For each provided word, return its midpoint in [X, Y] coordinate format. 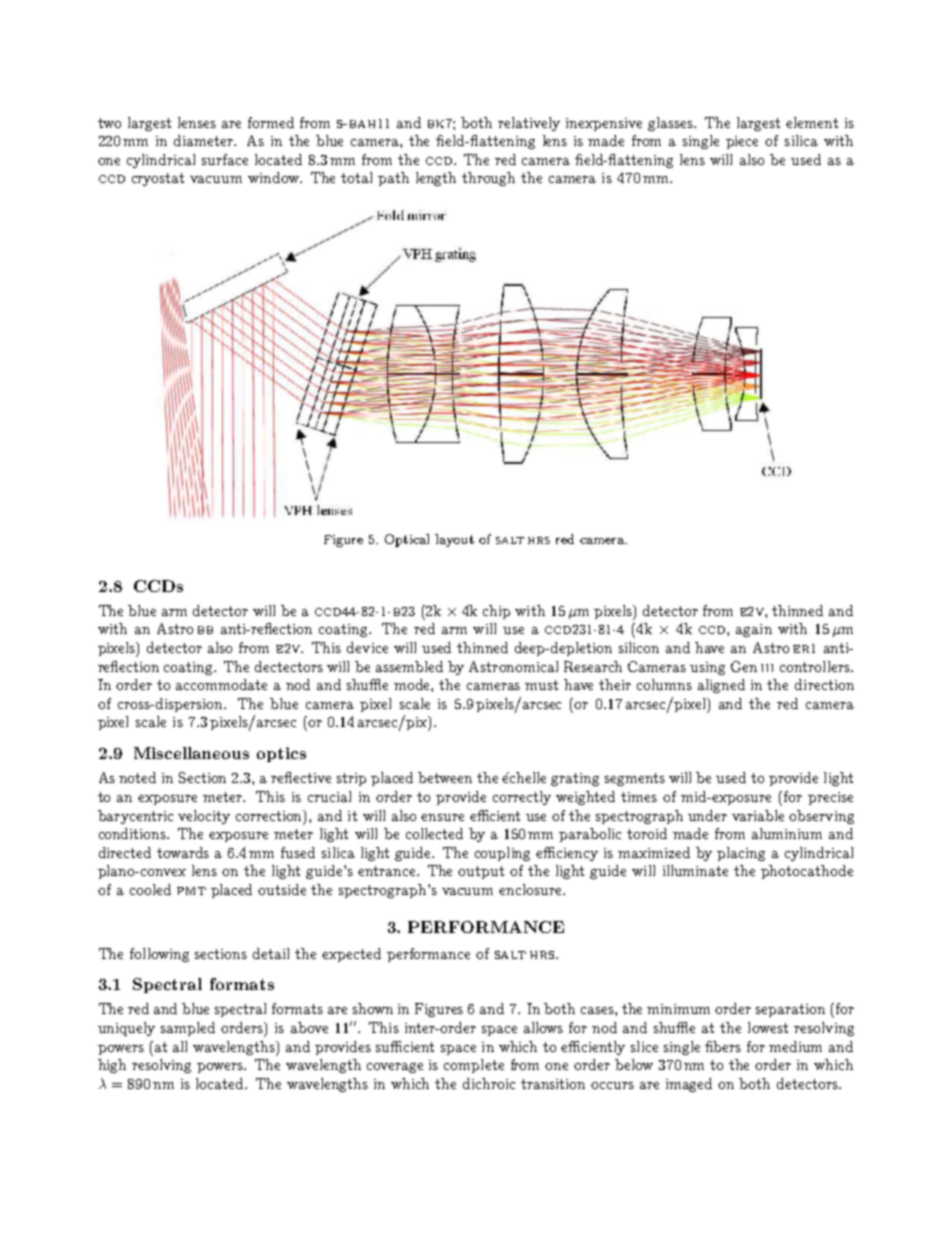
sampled [188, 1029]
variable [758, 815]
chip [496, 612]
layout [454, 540]
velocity [204, 817]
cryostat [158, 179]
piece [742, 142]
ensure [442, 817]
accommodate [221, 684]
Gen [744, 666]
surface [225, 159]
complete [474, 1066]
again [754, 630]
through [488, 179]
